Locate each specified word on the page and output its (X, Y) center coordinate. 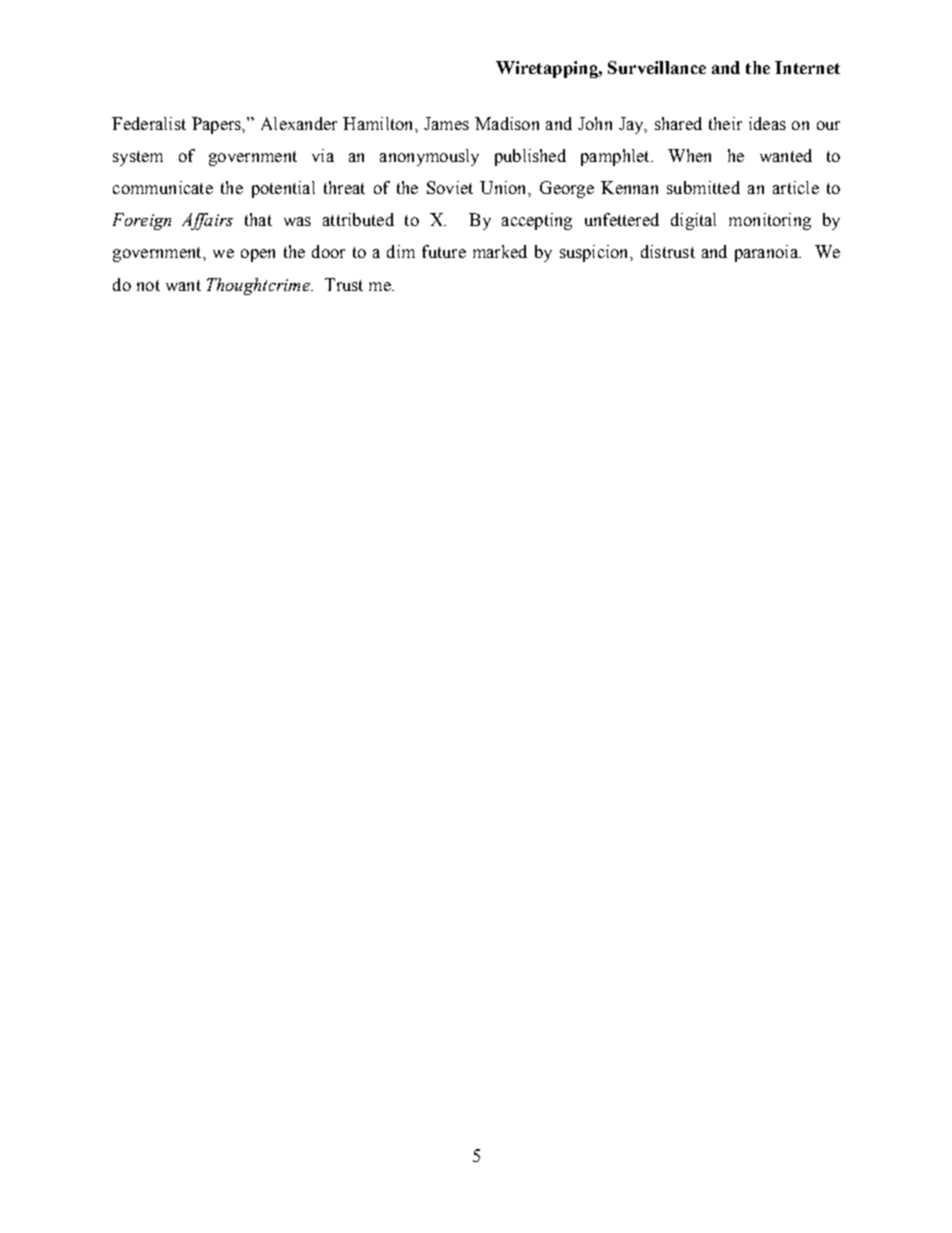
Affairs (207, 221)
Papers (217, 125)
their (725, 123)
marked (500, 251)
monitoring (770, 221)
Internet (807, 67)
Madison (507, 123)
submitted (703, 187)
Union (504, 187)
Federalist (149, 123)
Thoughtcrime (259, 286)
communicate (163, 187)
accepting (537, 221)
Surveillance (657, 67)
